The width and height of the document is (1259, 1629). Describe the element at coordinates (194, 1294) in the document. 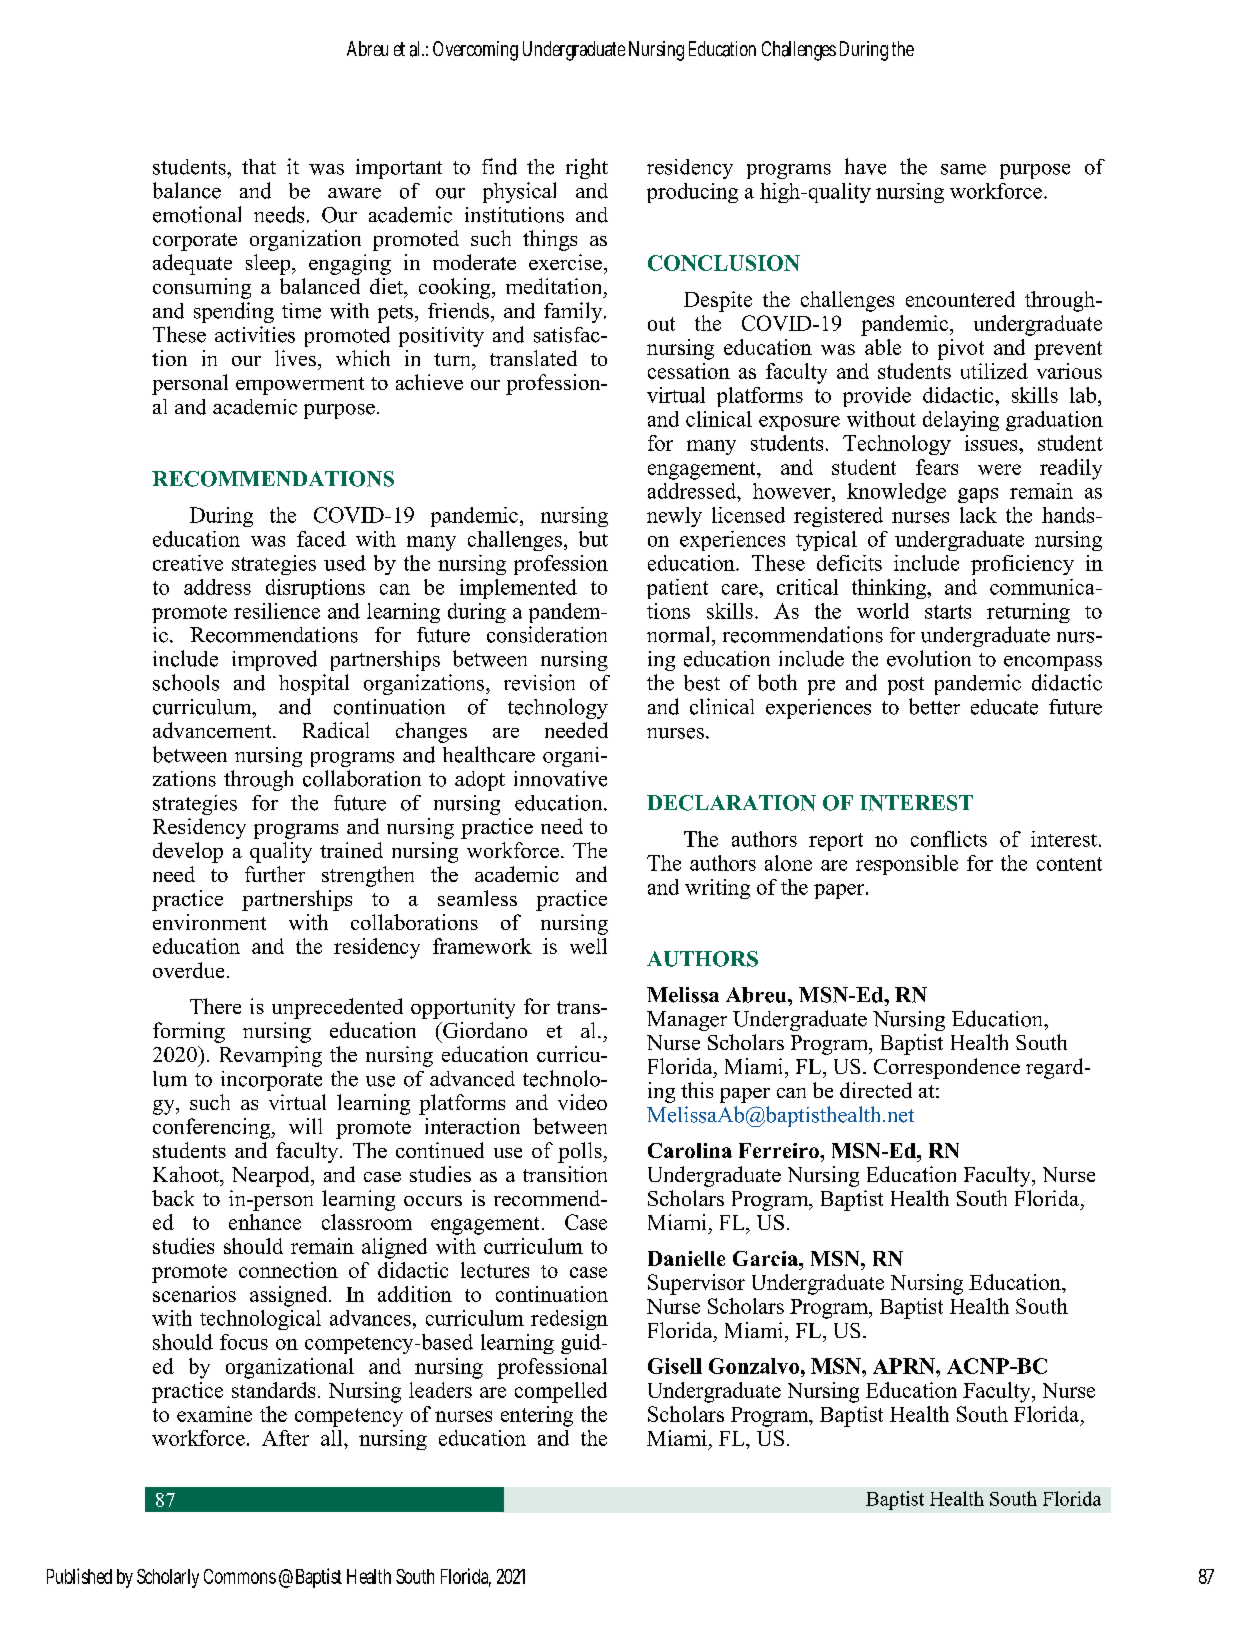

I see `scenarios` at that location.
